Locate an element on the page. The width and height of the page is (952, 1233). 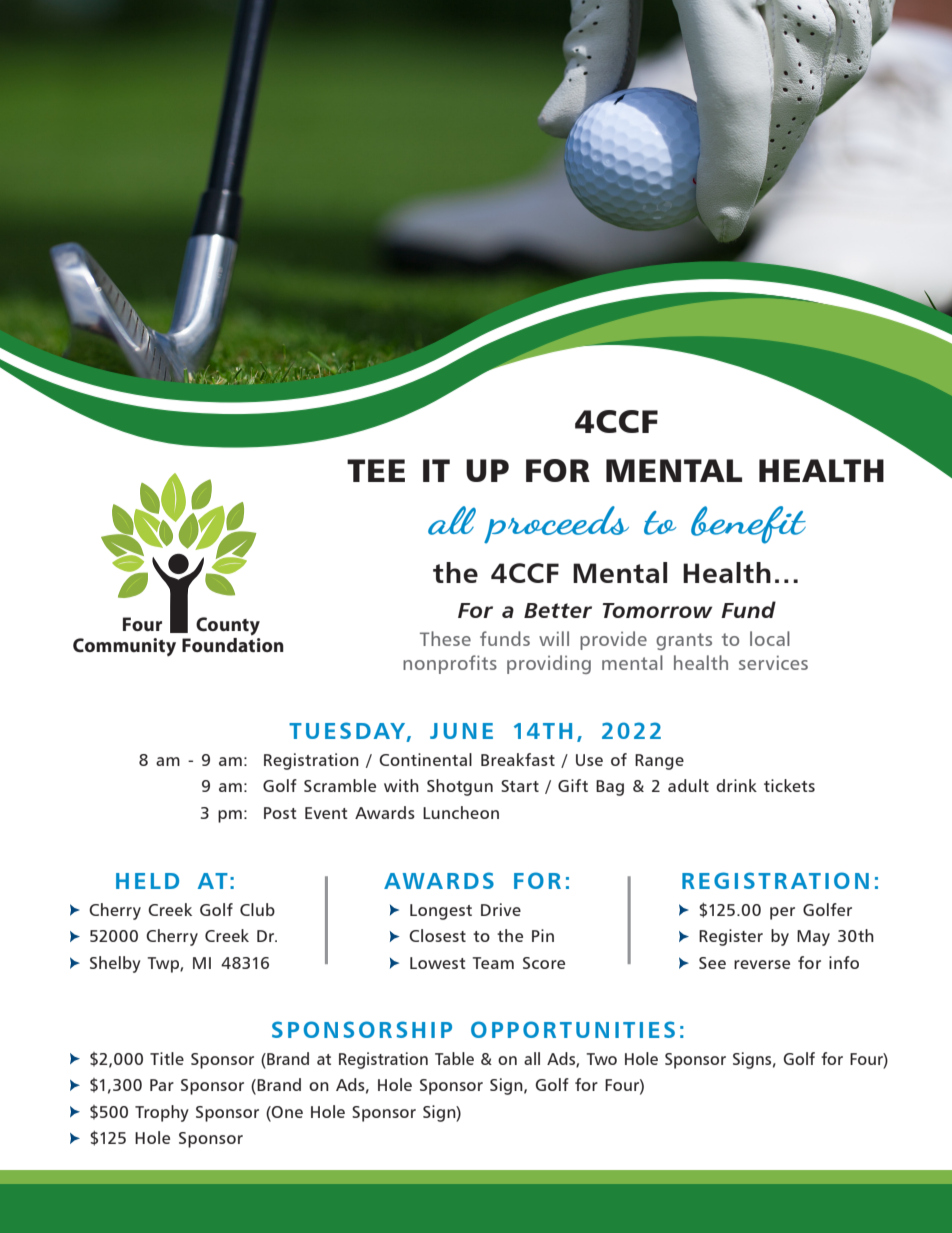
Foundation is located at coordinates (233, 645).
